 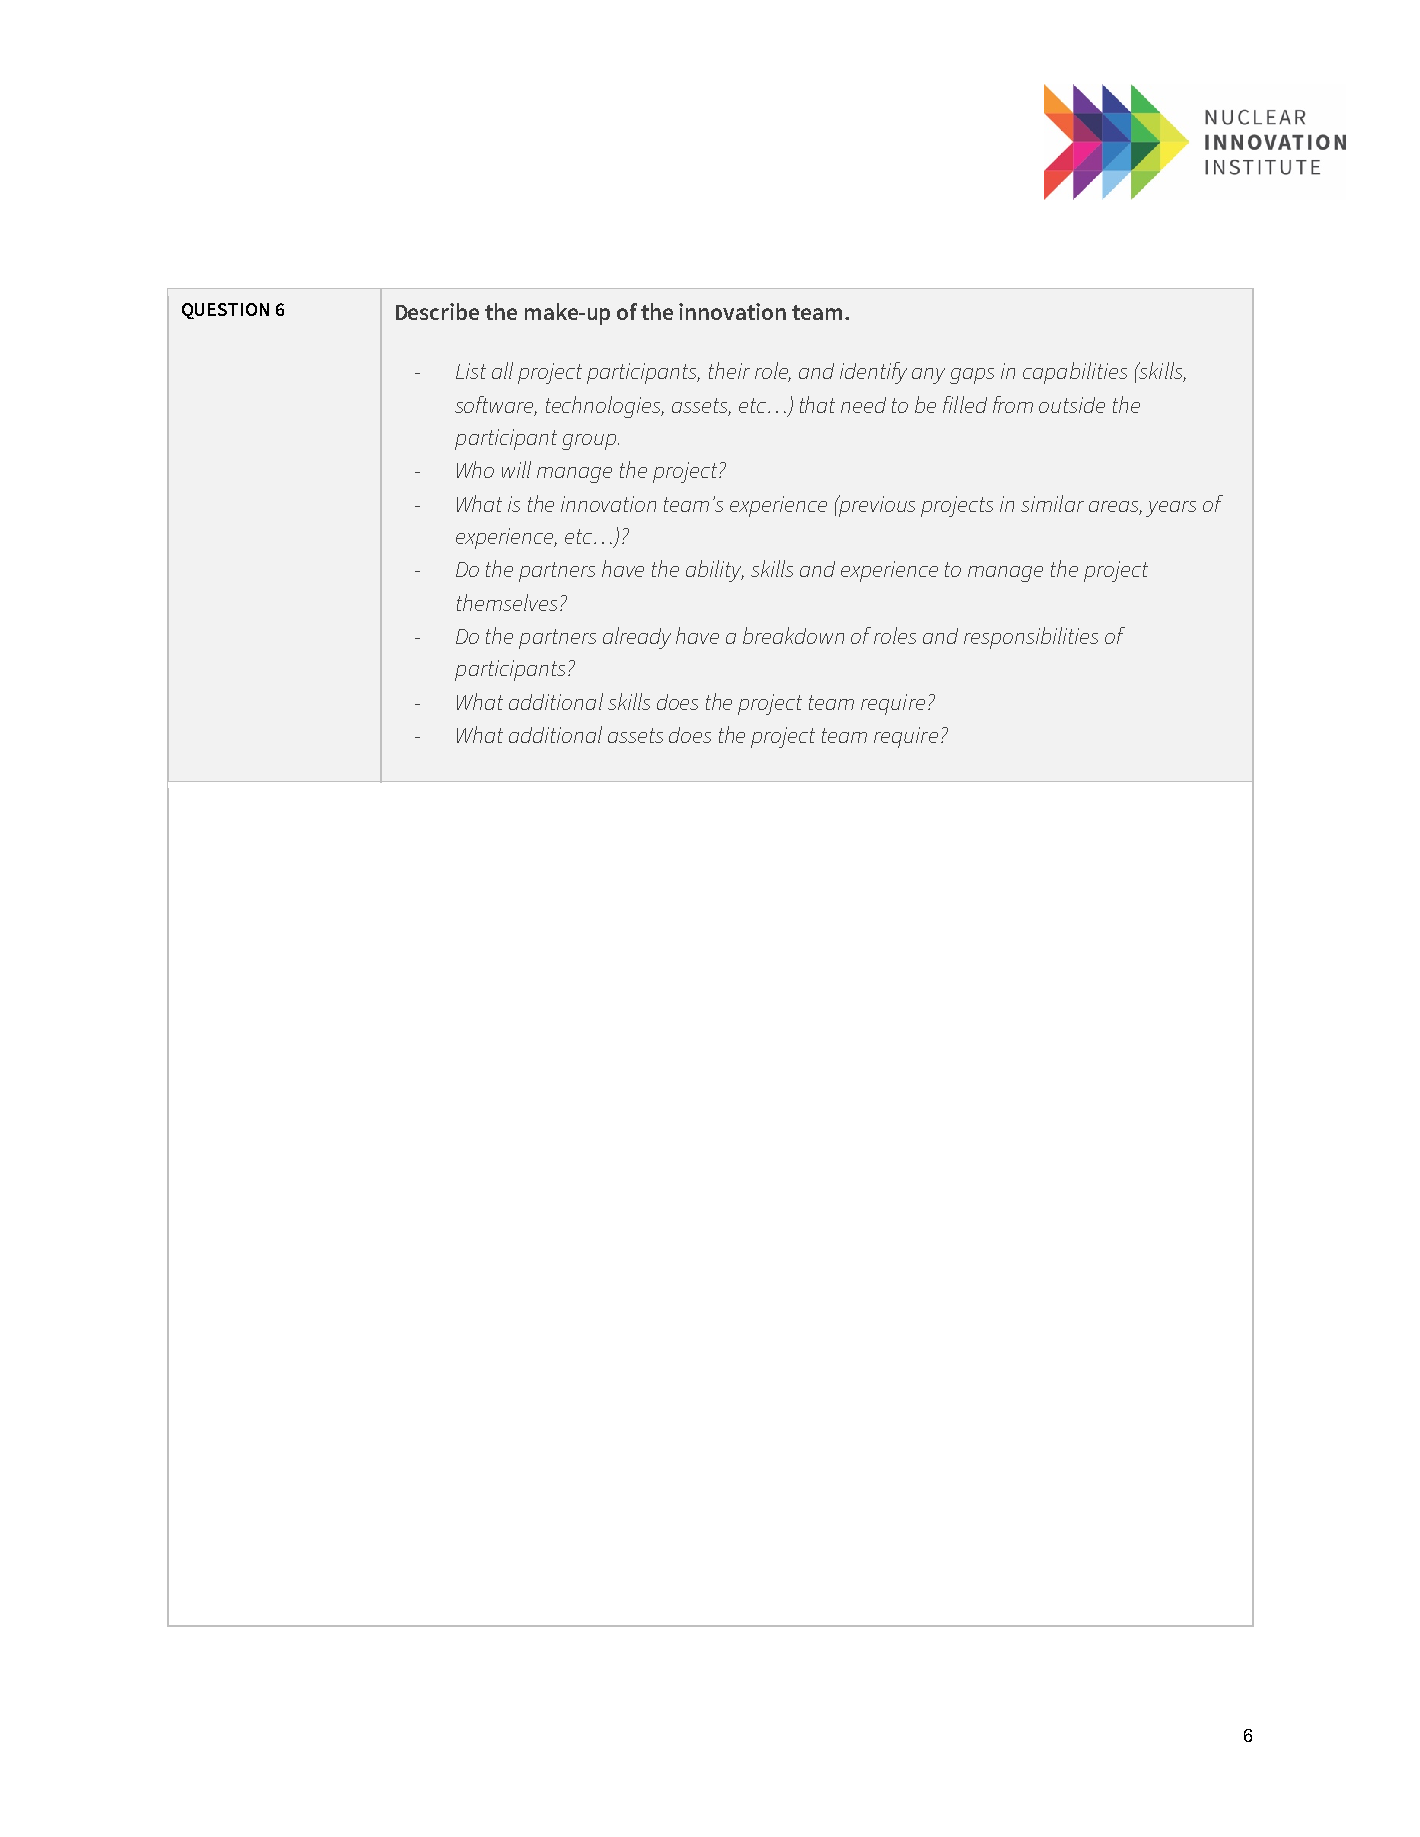 What do you see at coordinates (876, 506) in the page?
I see `previous` at bounding box center [876, 506].
